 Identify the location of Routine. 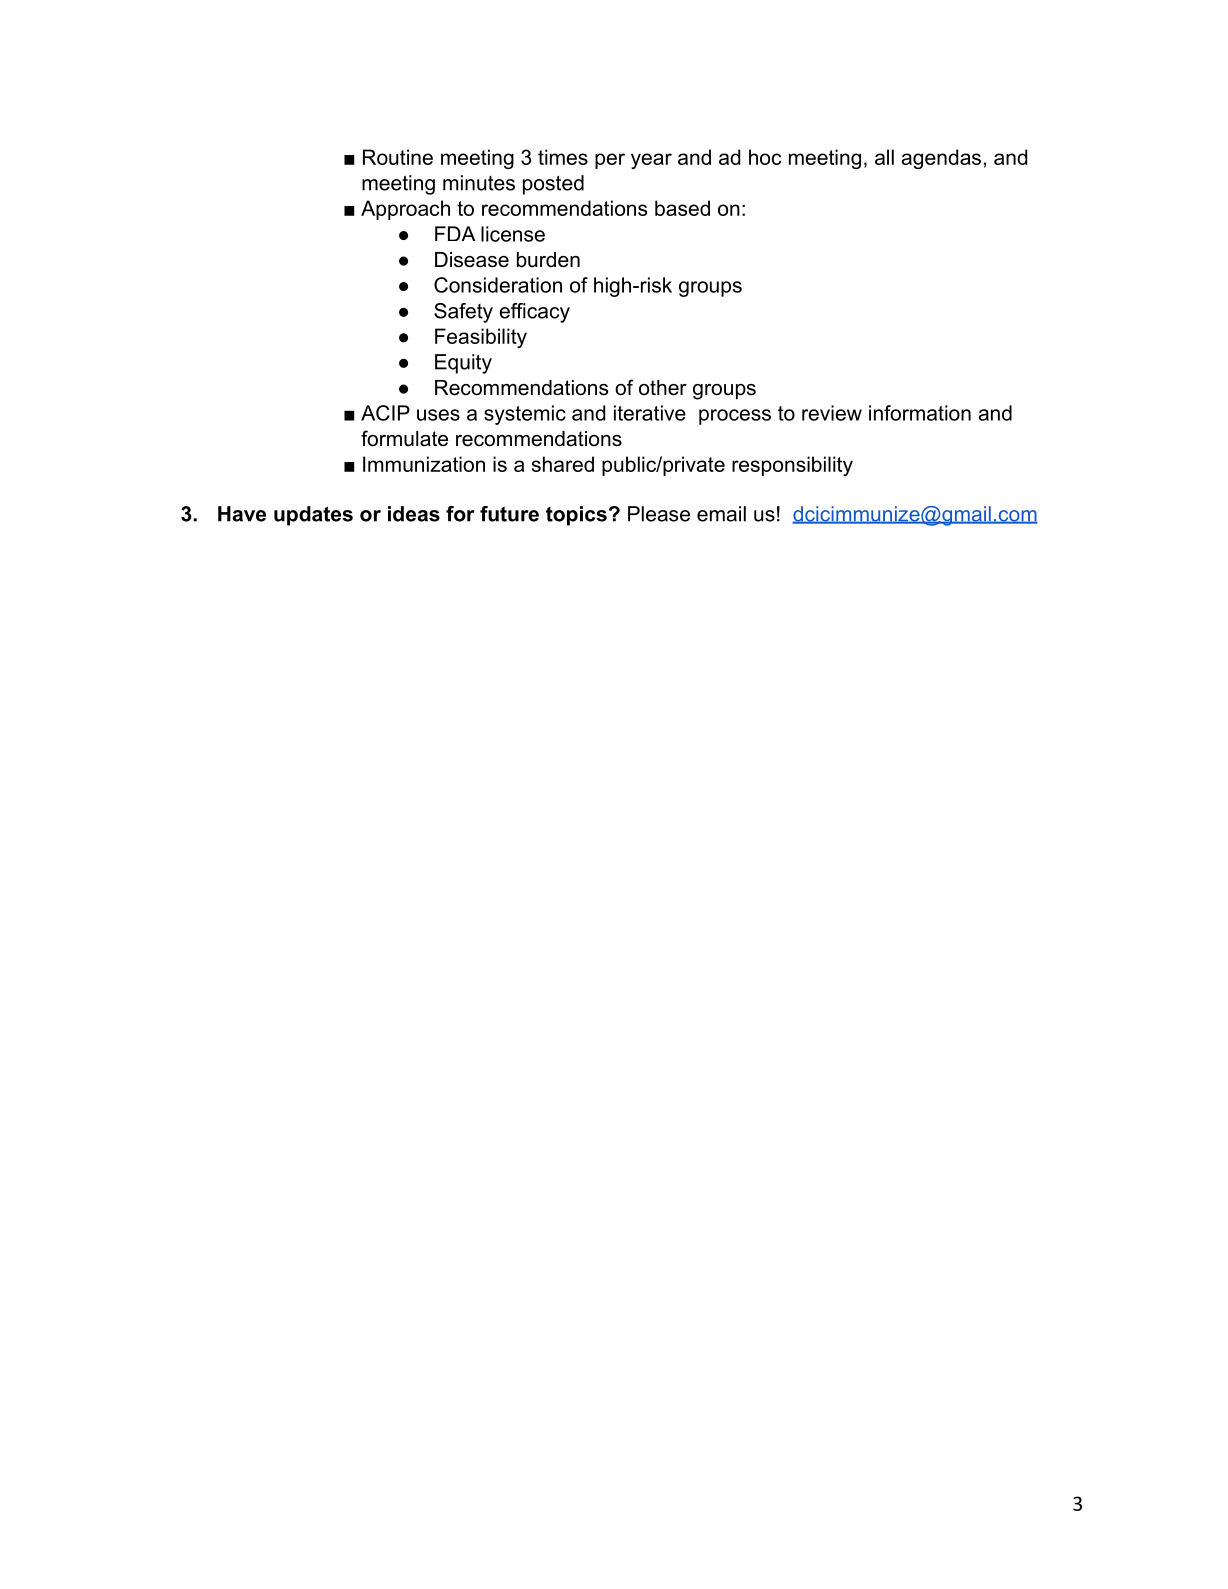
(398, 157).
